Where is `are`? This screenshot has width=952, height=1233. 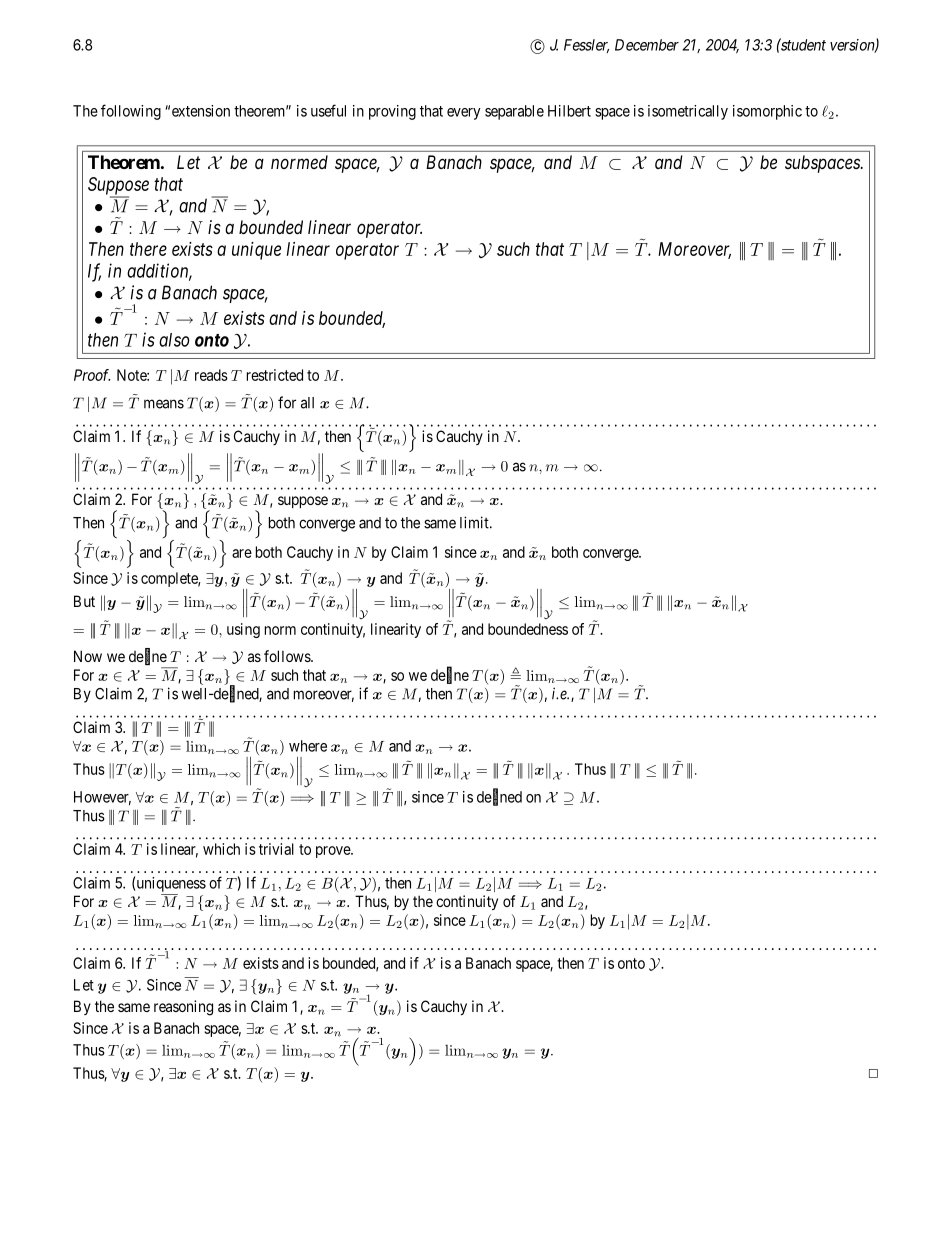 are is located at coordinates (242, 553).
